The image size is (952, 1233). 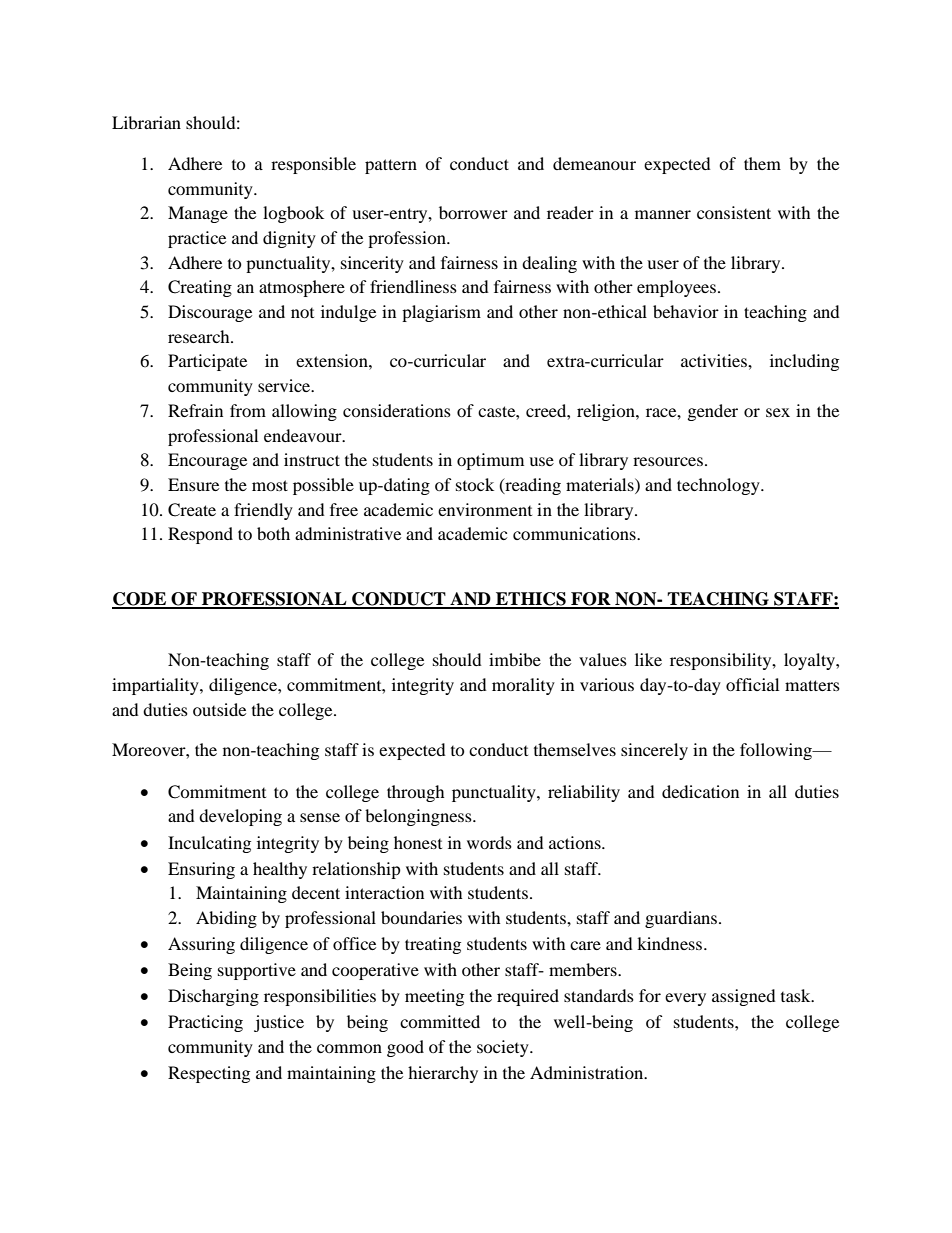 I want to click on Librarian, so click(x=146, y=122).
